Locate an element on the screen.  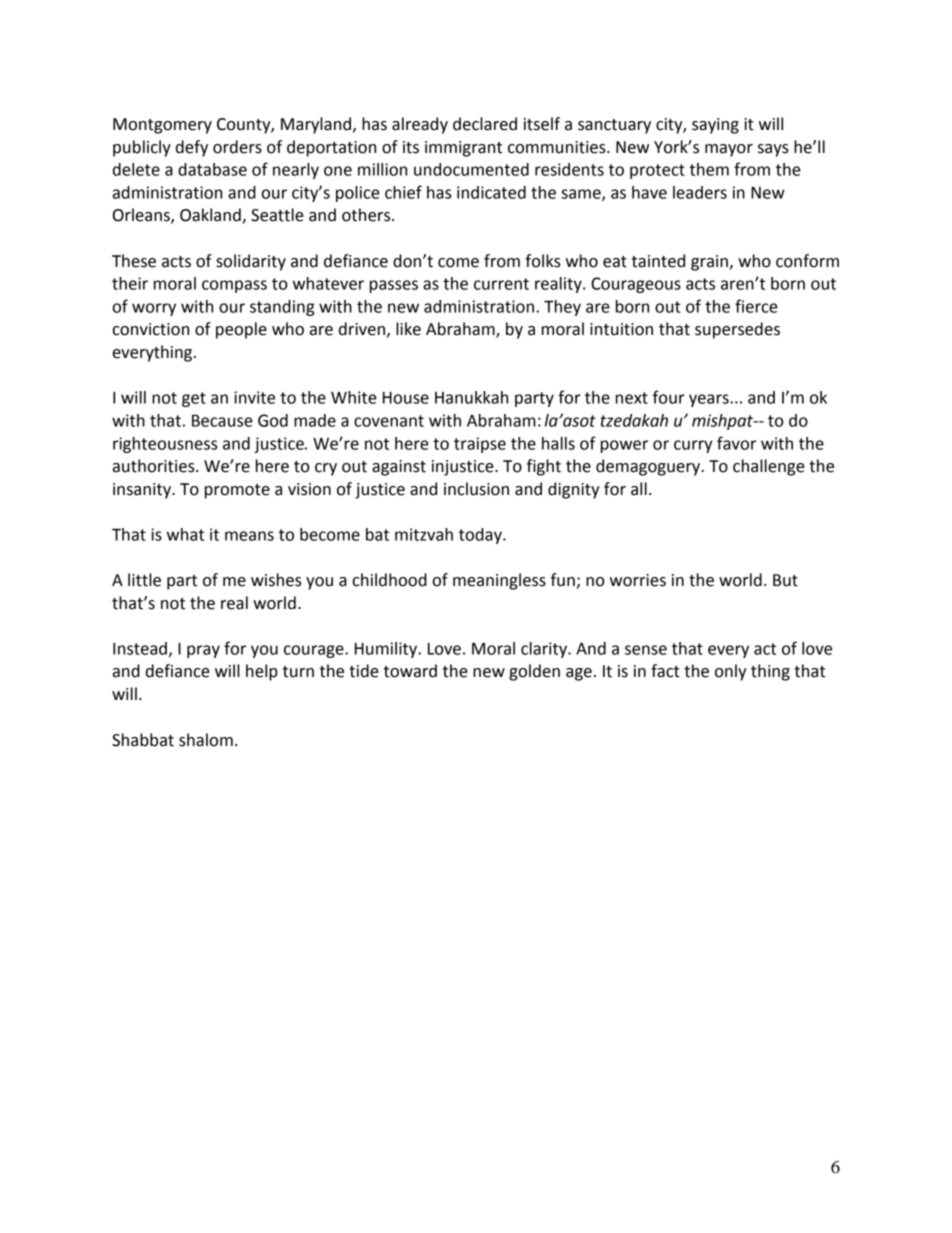
immigrant is located at coordinates (463, 149).
